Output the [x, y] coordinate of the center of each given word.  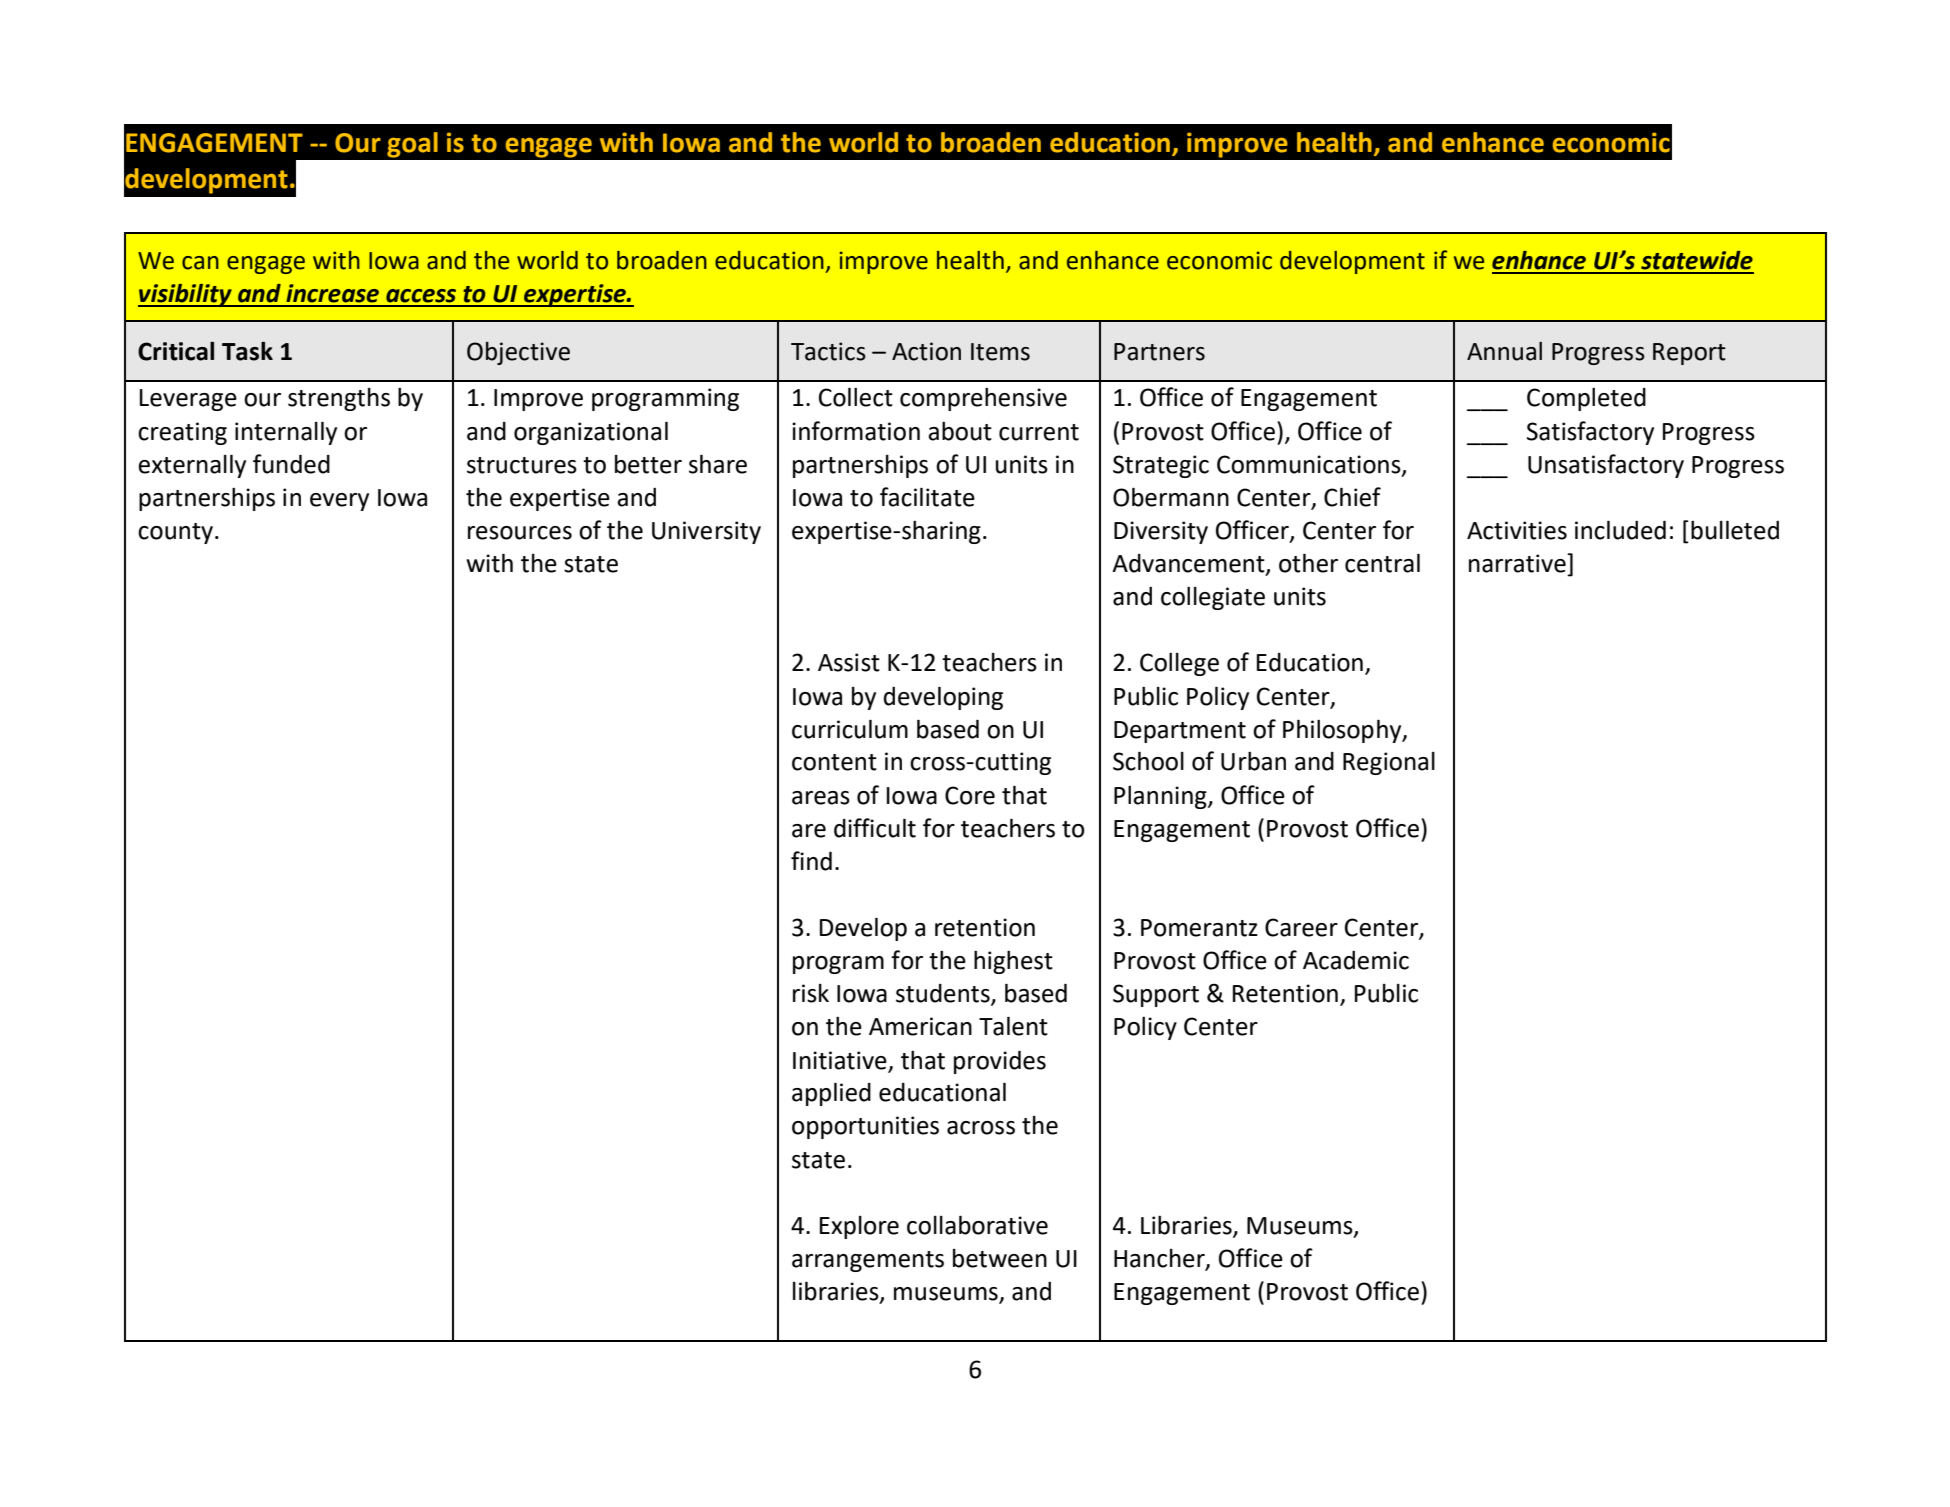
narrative [1518, 563]
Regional [1389, 763]
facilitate [927, 497]
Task [247, 351]
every [339, 502]
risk [811, 993]
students [944, 994]
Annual [1504, 351]
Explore [859, 1227]
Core [970, 795]
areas [821, 798]
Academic [1356, 960]
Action [926, 351]
